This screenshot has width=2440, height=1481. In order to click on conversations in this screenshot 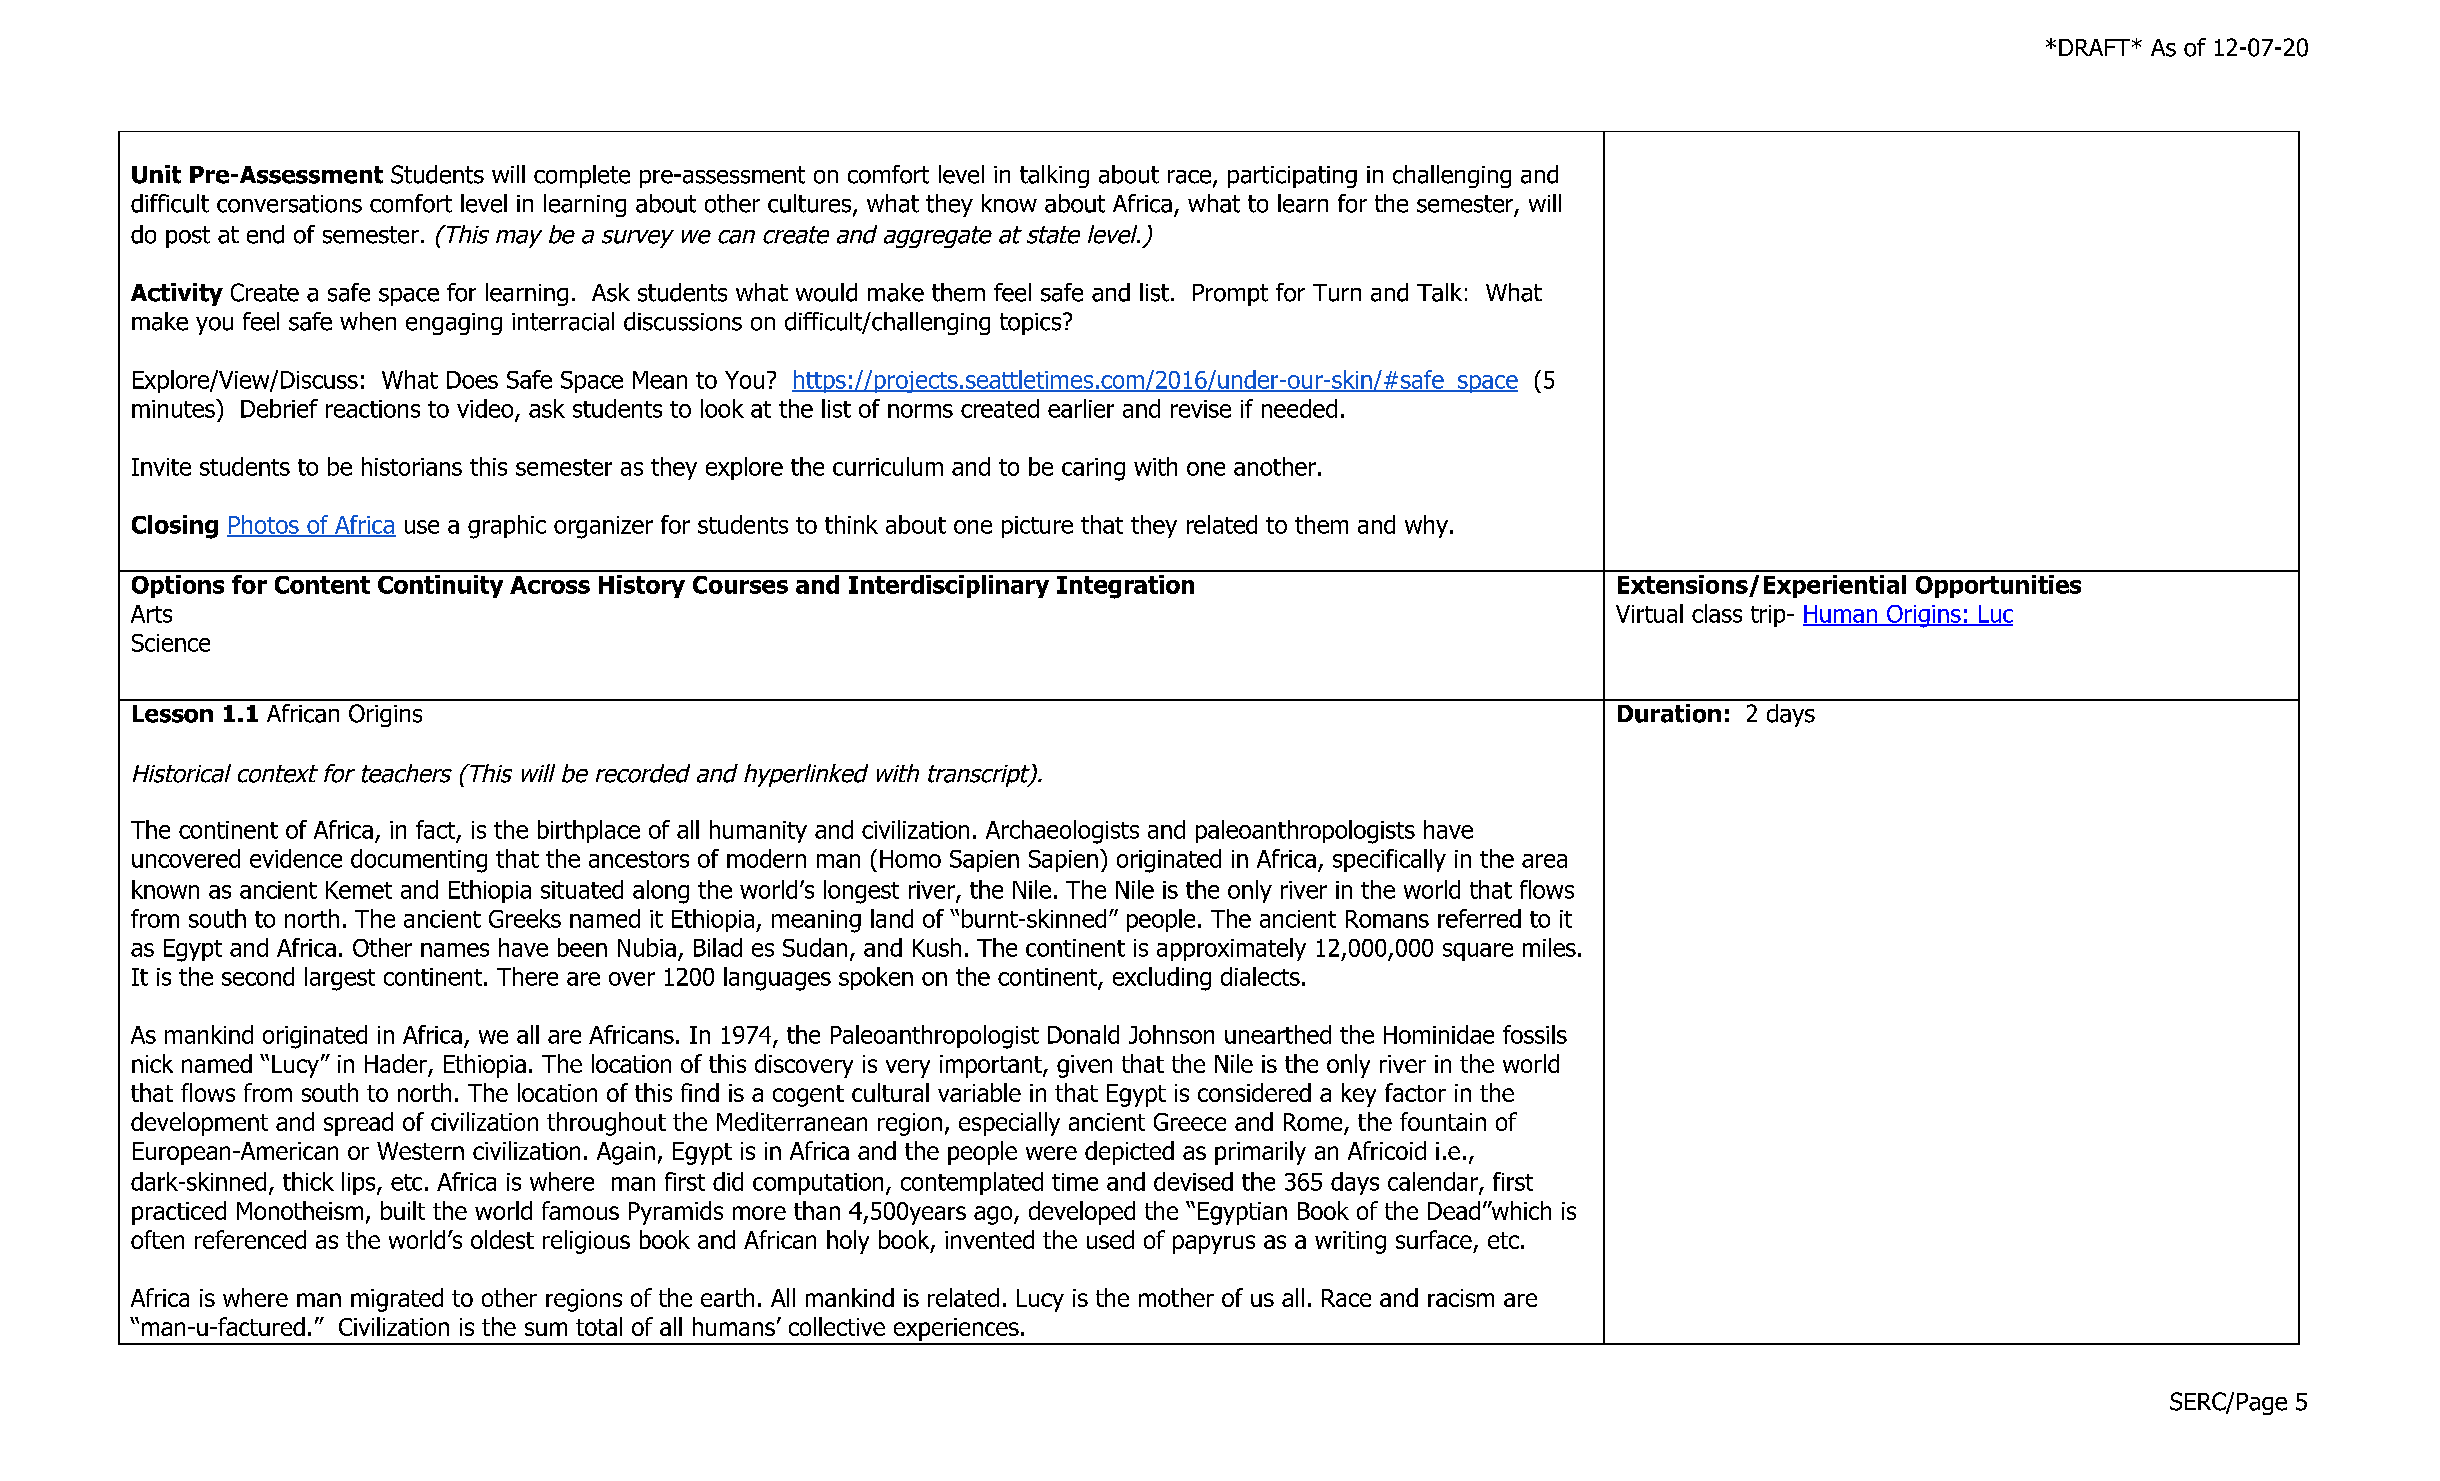, I will do `click(289, 204)`.
